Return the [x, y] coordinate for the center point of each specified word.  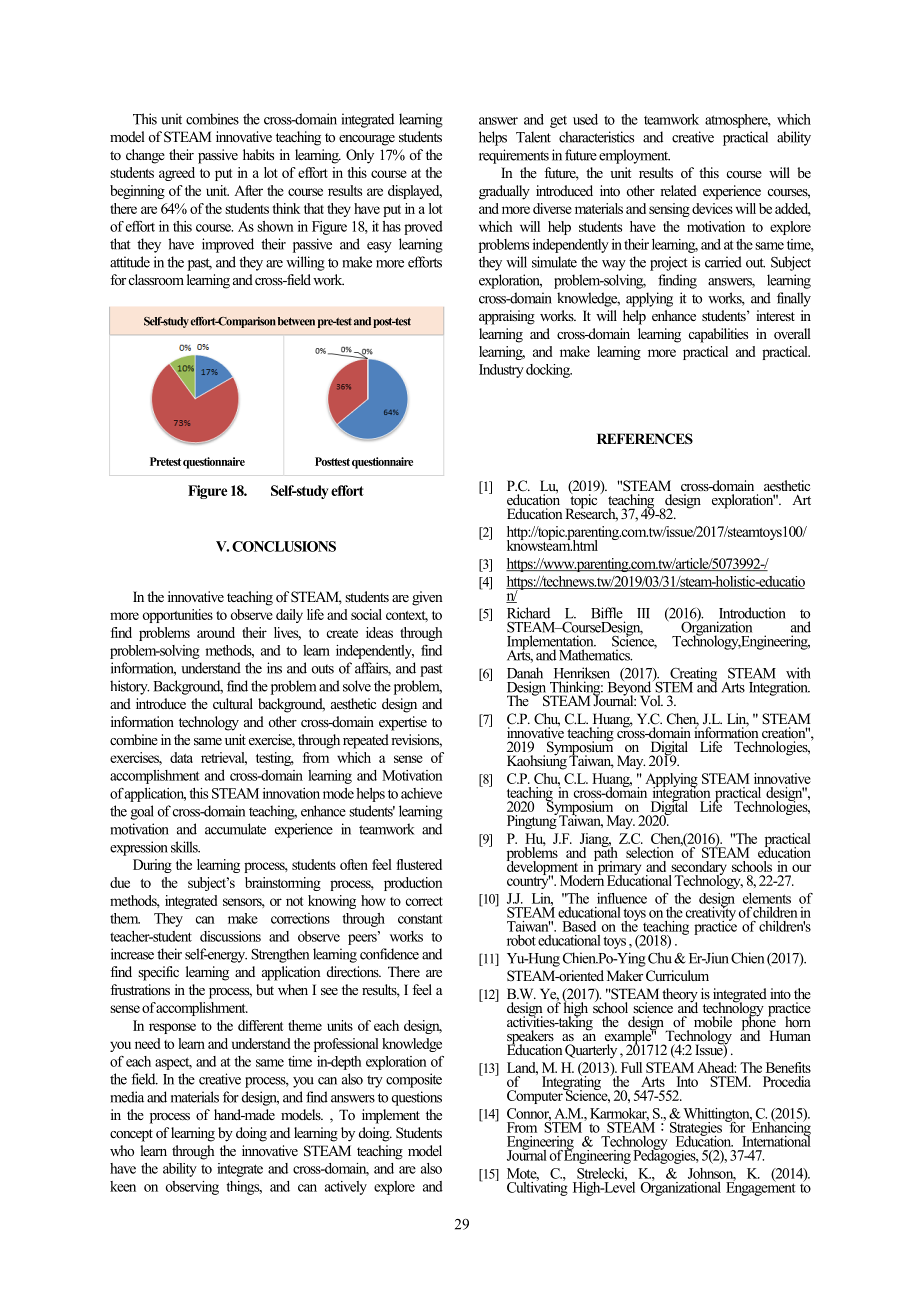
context [407, 616]
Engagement [761, 1188]
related [678, 190]
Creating [692, 675]
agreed [177, 174]
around [216, 632]
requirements [514, 156]
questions [417, 1098]
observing [192, 1188]
